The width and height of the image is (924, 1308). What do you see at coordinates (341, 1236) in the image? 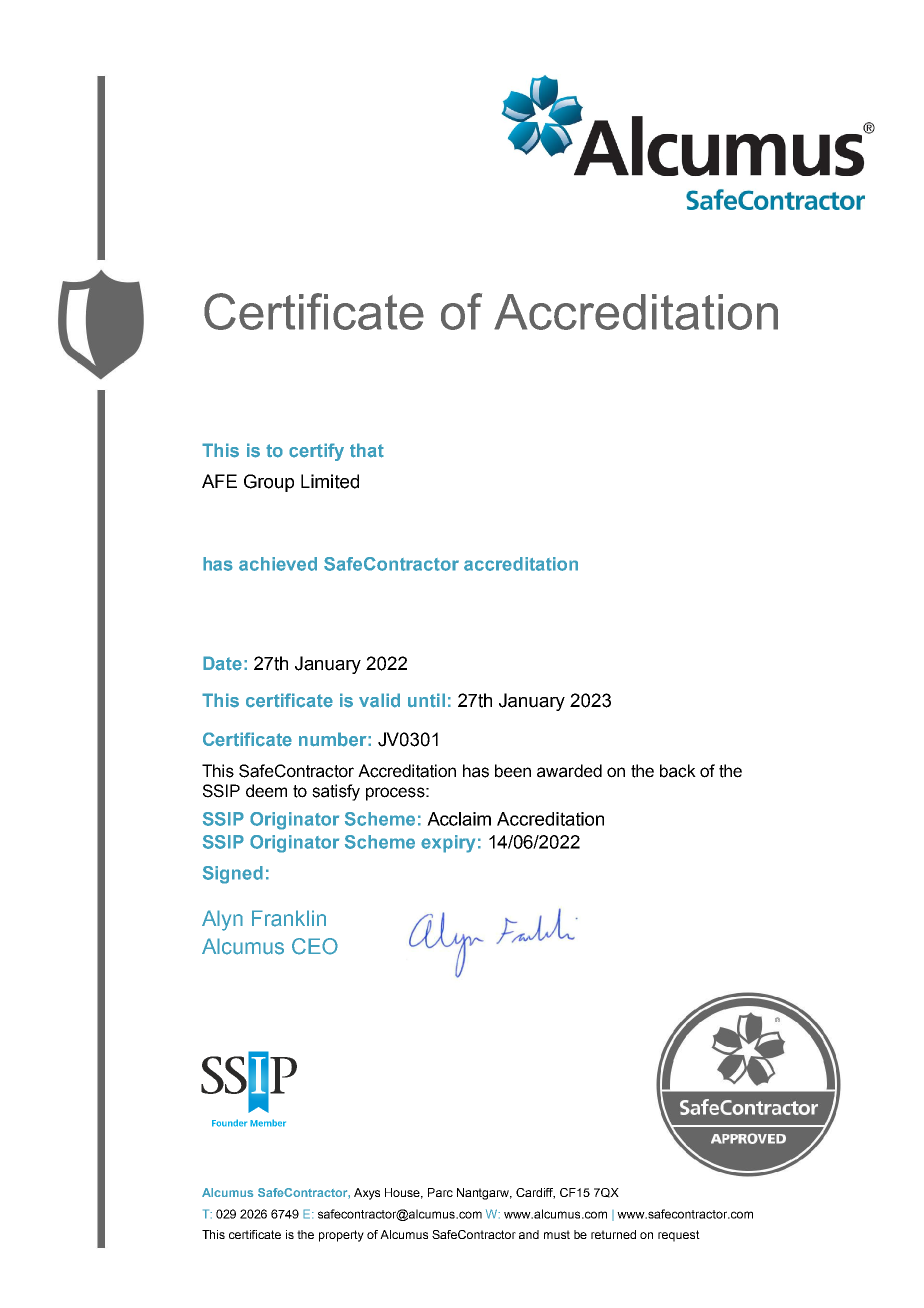
I see `property` at bounding box center [341, 1236].
